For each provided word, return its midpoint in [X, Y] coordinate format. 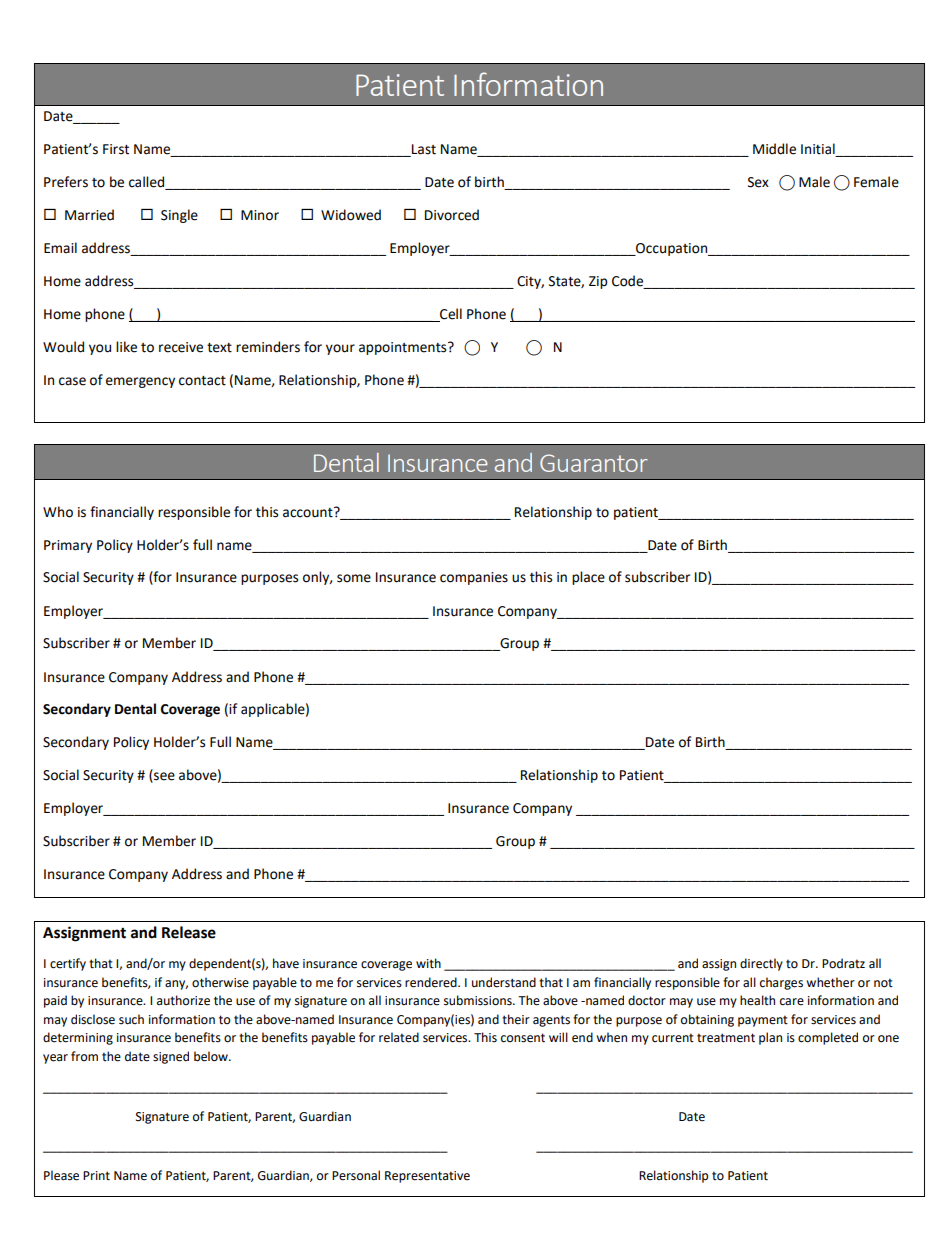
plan [770, 1038]
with [428, 963]
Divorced [452, 215]
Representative [427, 1177]
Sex [758, 182]
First [116, 149]
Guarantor [594, 463]
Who [58, 512]
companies [474, 578]
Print [96, 1176]
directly [761, 964]
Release [189, 932]
